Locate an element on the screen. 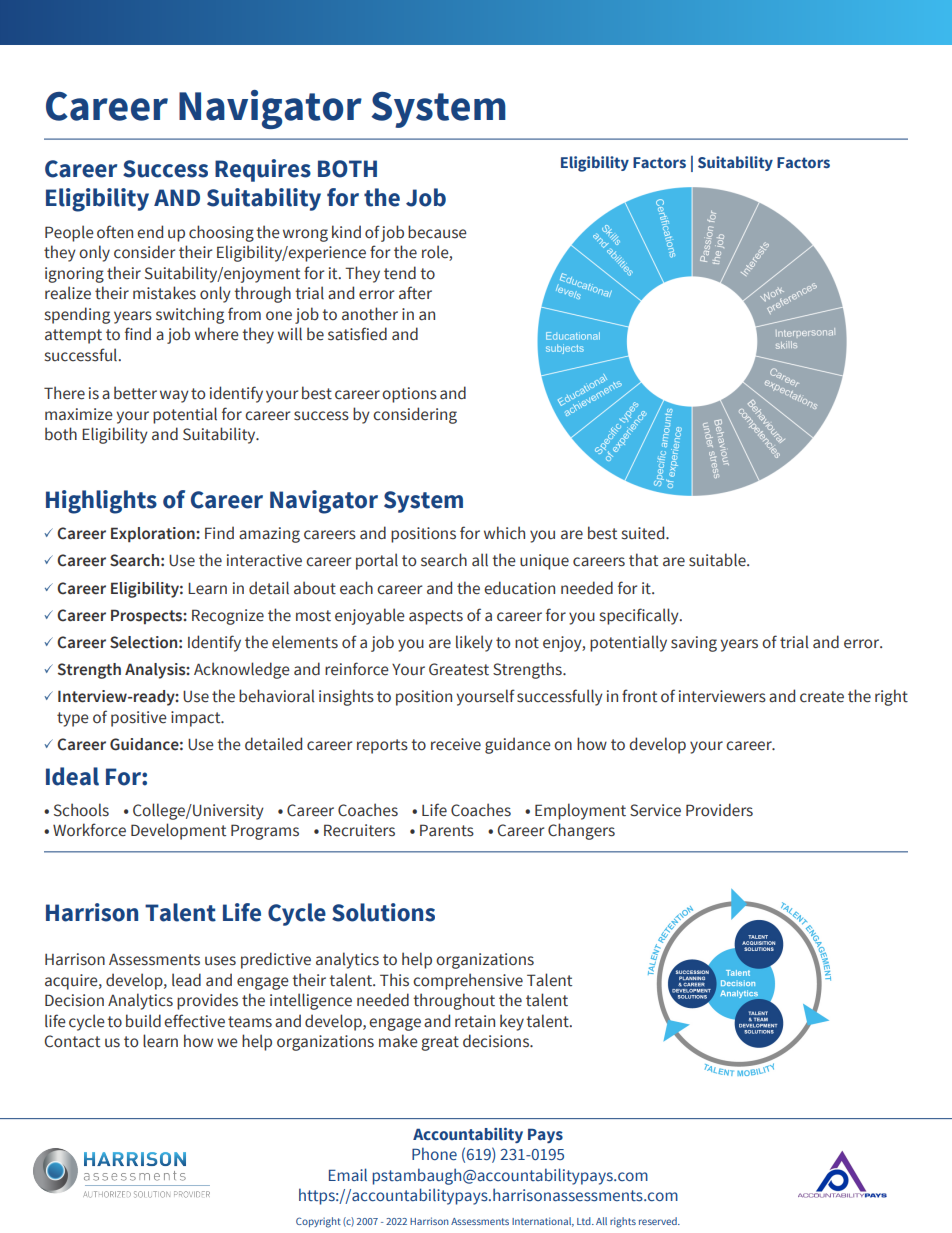 Image resolution: width=952 pixels, height=1233 pixels. saving is located at coordinates (694, 644).
